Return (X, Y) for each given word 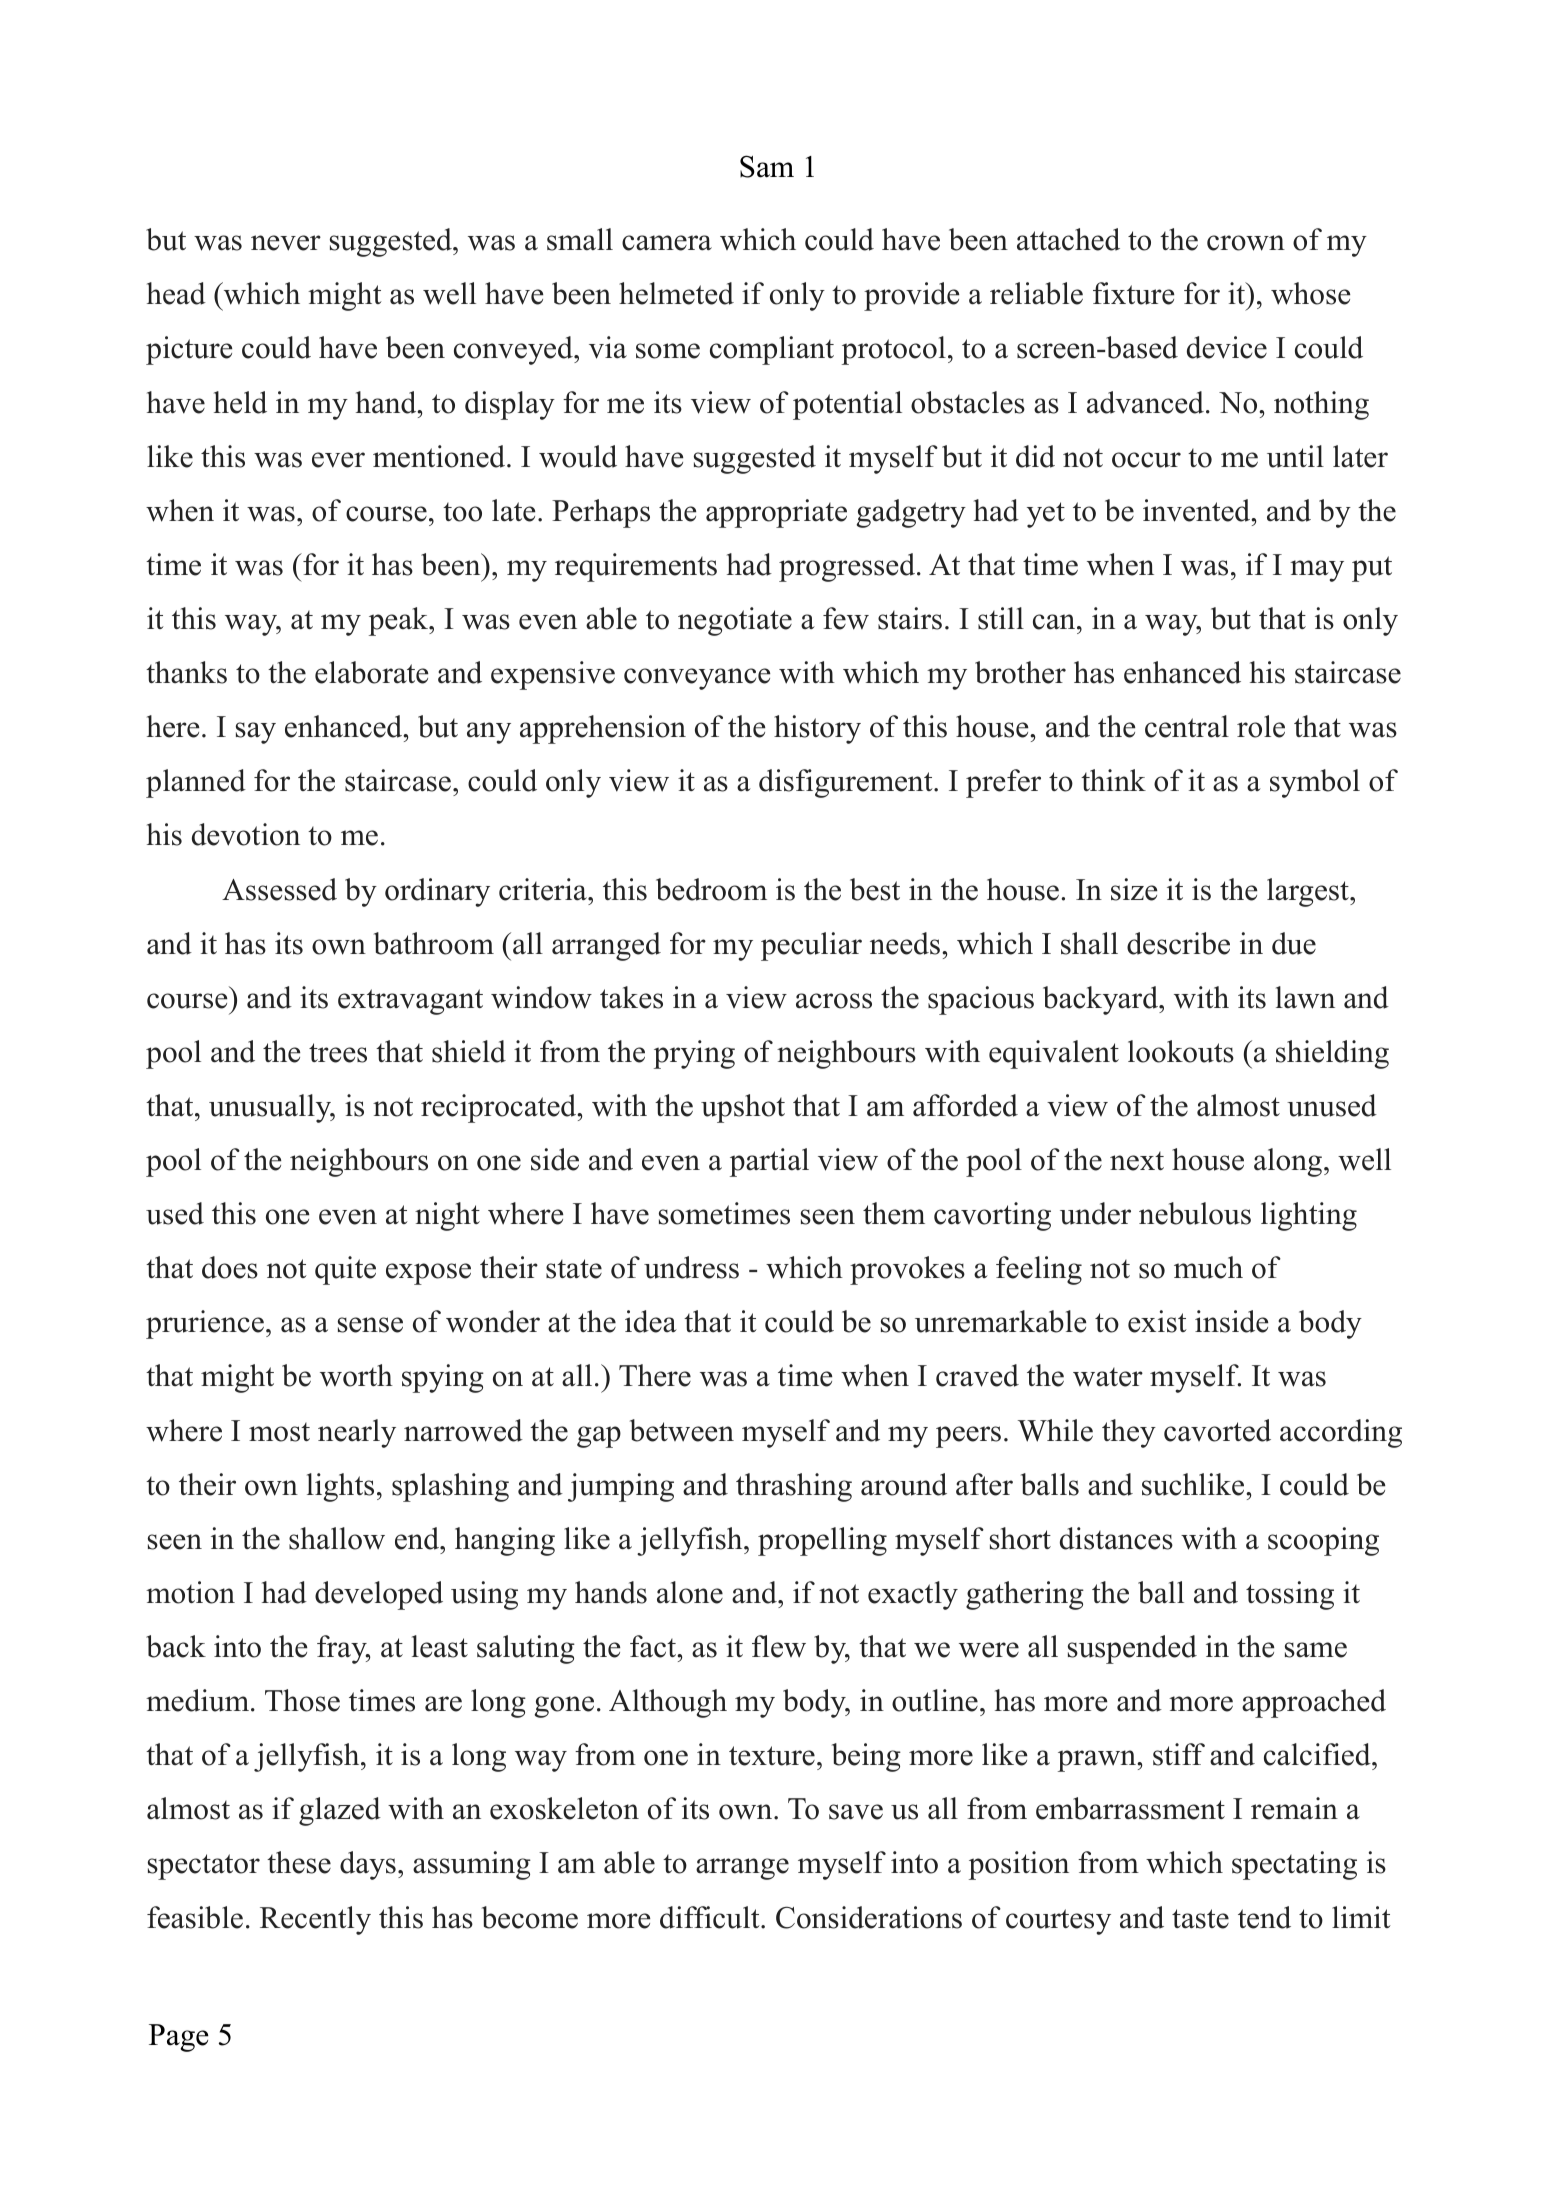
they (1129, 1433)
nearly (357, 1433)
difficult (711, 1917)
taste (1200, 1919)
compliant (772, 350)
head (176, 293)
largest (1309, 892)
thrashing (794, 1487)
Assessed (279, 889)
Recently (315, 1920)
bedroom (711, 889)
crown (1246, 243)
